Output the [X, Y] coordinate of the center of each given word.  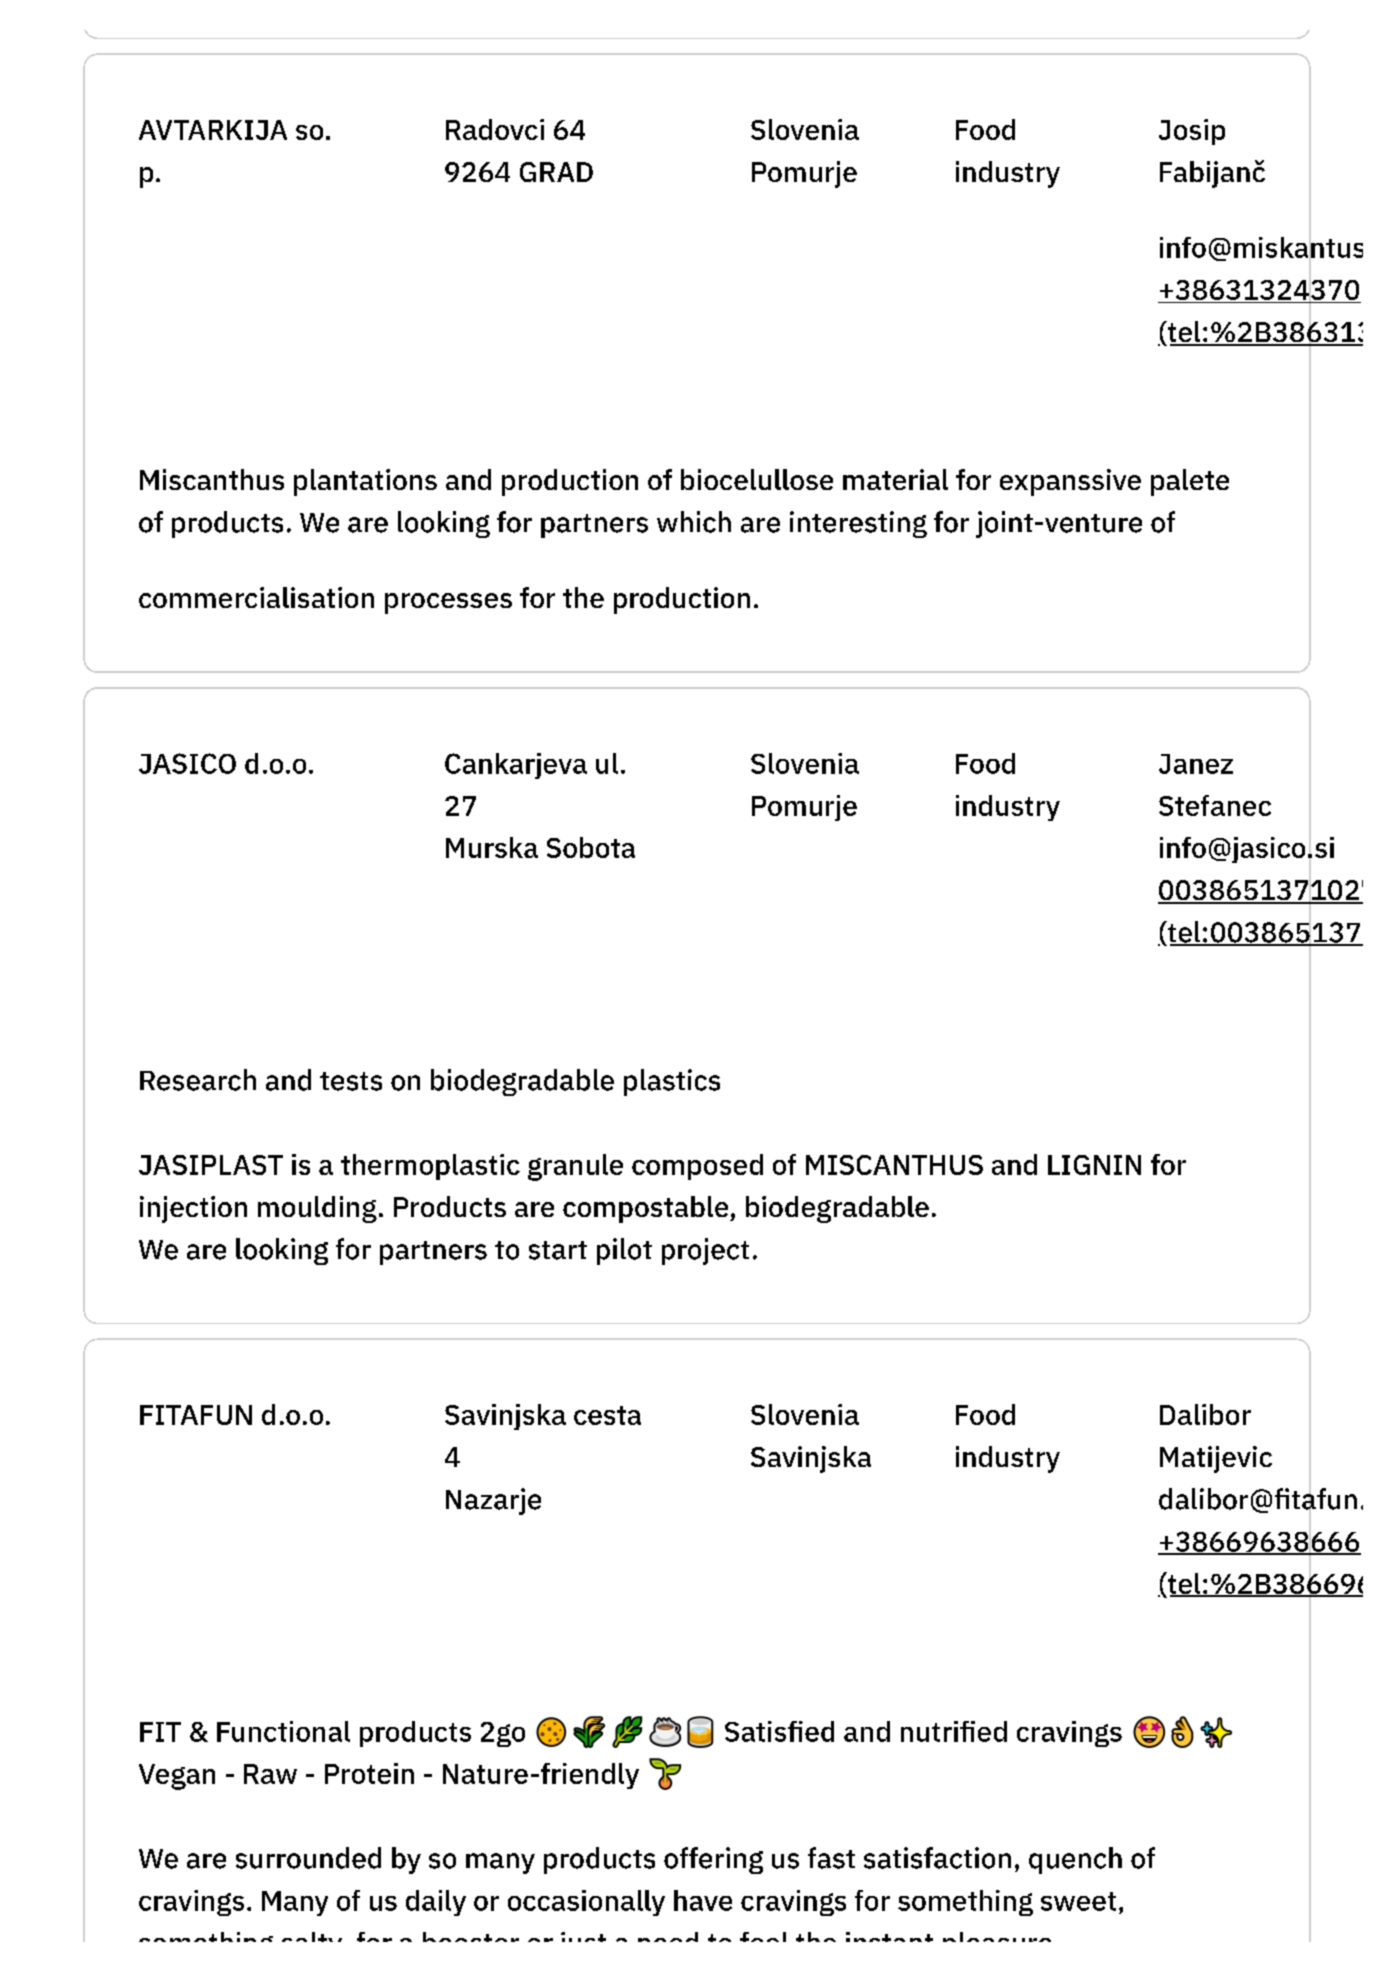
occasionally [586, 1903]
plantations [365, 482]
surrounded [308, 1858]
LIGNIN [1094, 1165]
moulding [317, 1209]
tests [351, 1081]
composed [697, 1167]
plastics [672, 1082]
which [694, 522]
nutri [929, 1731]
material [895, 479]
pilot [624, 1251]
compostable [647, 1209]
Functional [283, 1731]
